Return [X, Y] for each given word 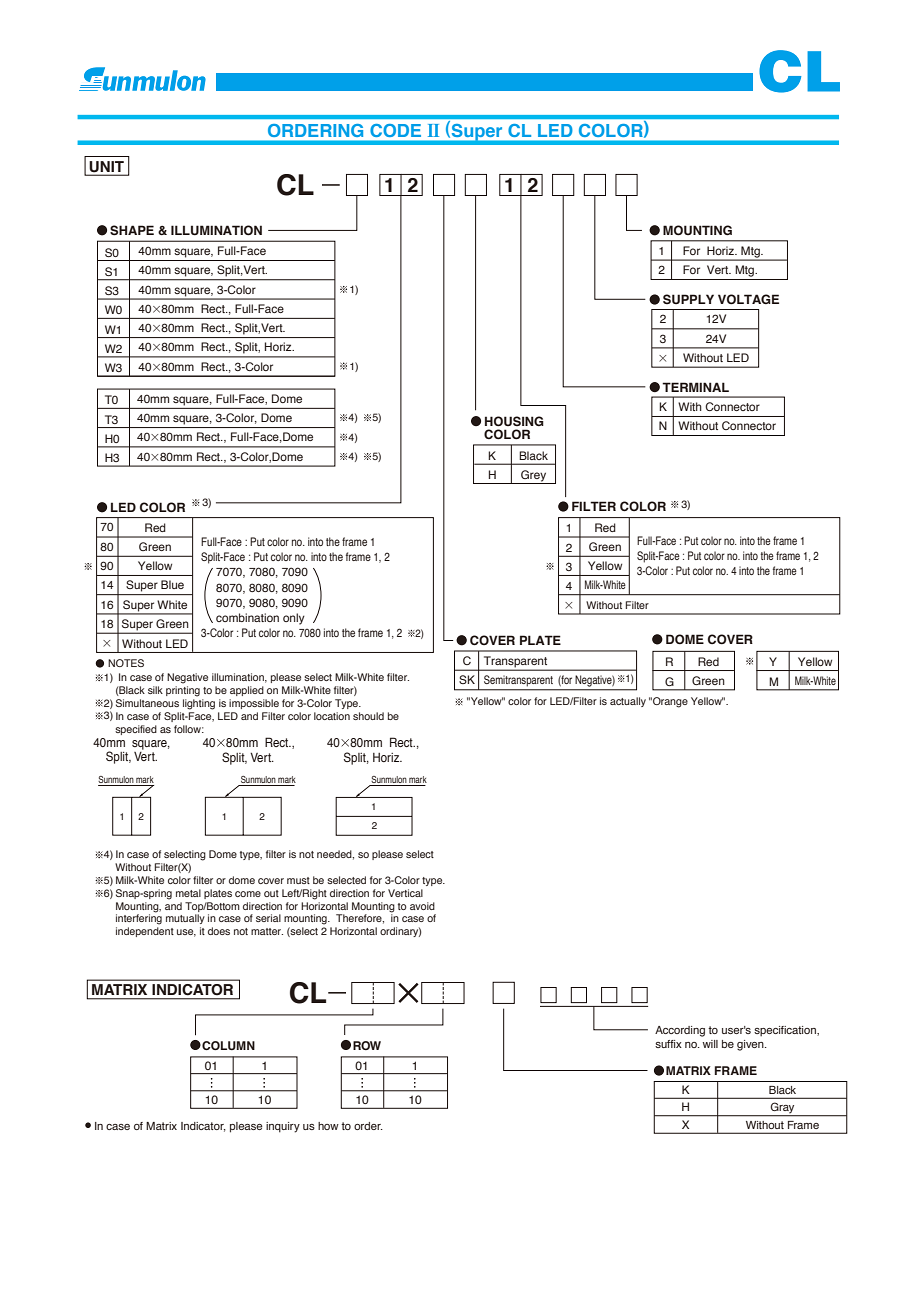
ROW [367, 1045]
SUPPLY [688, 299]
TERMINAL [695, 387]
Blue [172, 584]
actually [628, 702]
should [368, 716]
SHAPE [132, 230]
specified [136, 730]
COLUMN [227, 1045]
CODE [395, 130]
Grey [534, 477]
